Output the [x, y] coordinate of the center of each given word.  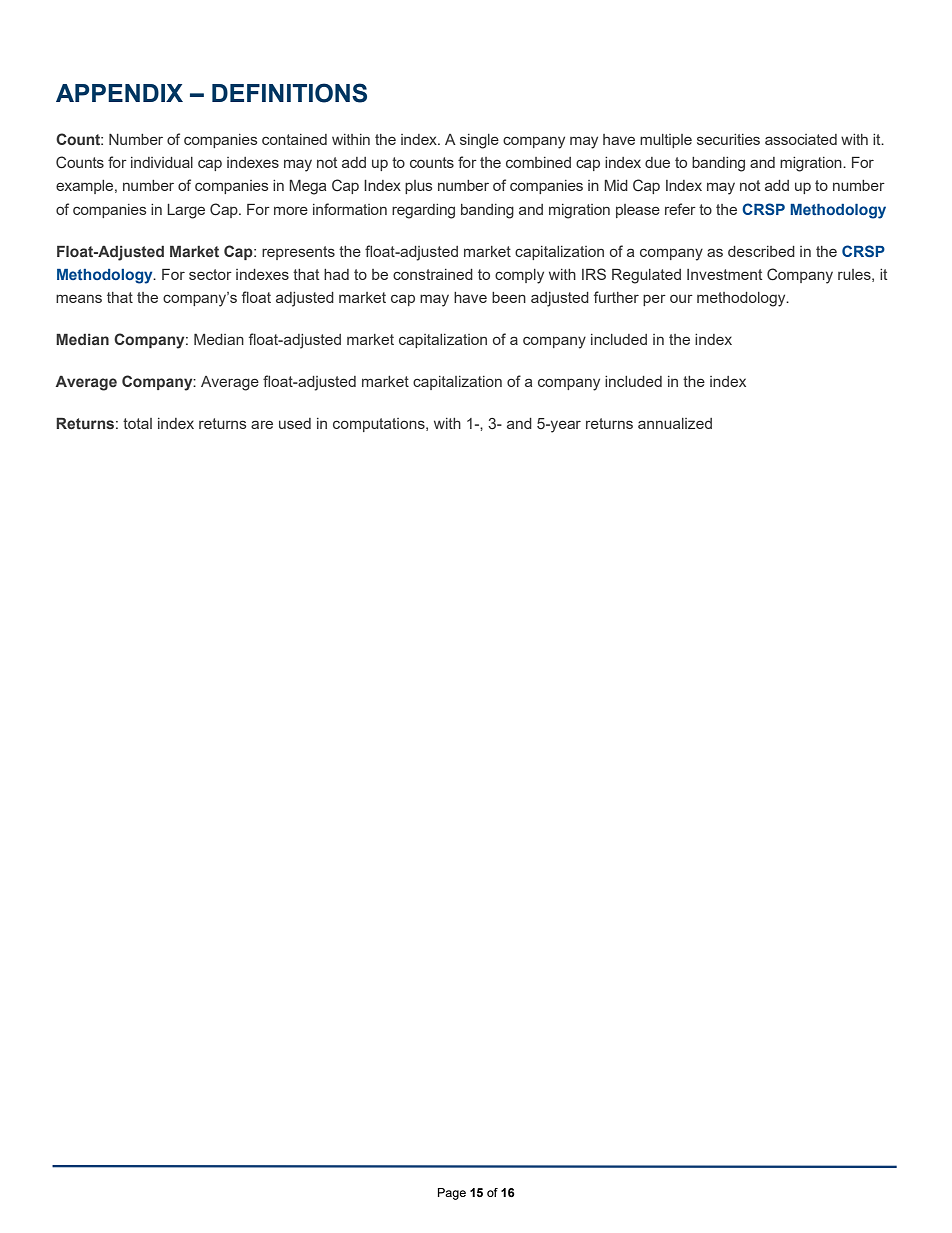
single [479, 141]
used [295, 423]
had [336, 274]
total [137, 423]
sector [210, 274]
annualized [675, 423]
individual [162, 162]
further [616, 297]
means [79, 298]
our [681, 298]
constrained [433, 274]
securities [728, 139]
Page [452, 1194]
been [509, 297]
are [262, 424]
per [654, 300]
